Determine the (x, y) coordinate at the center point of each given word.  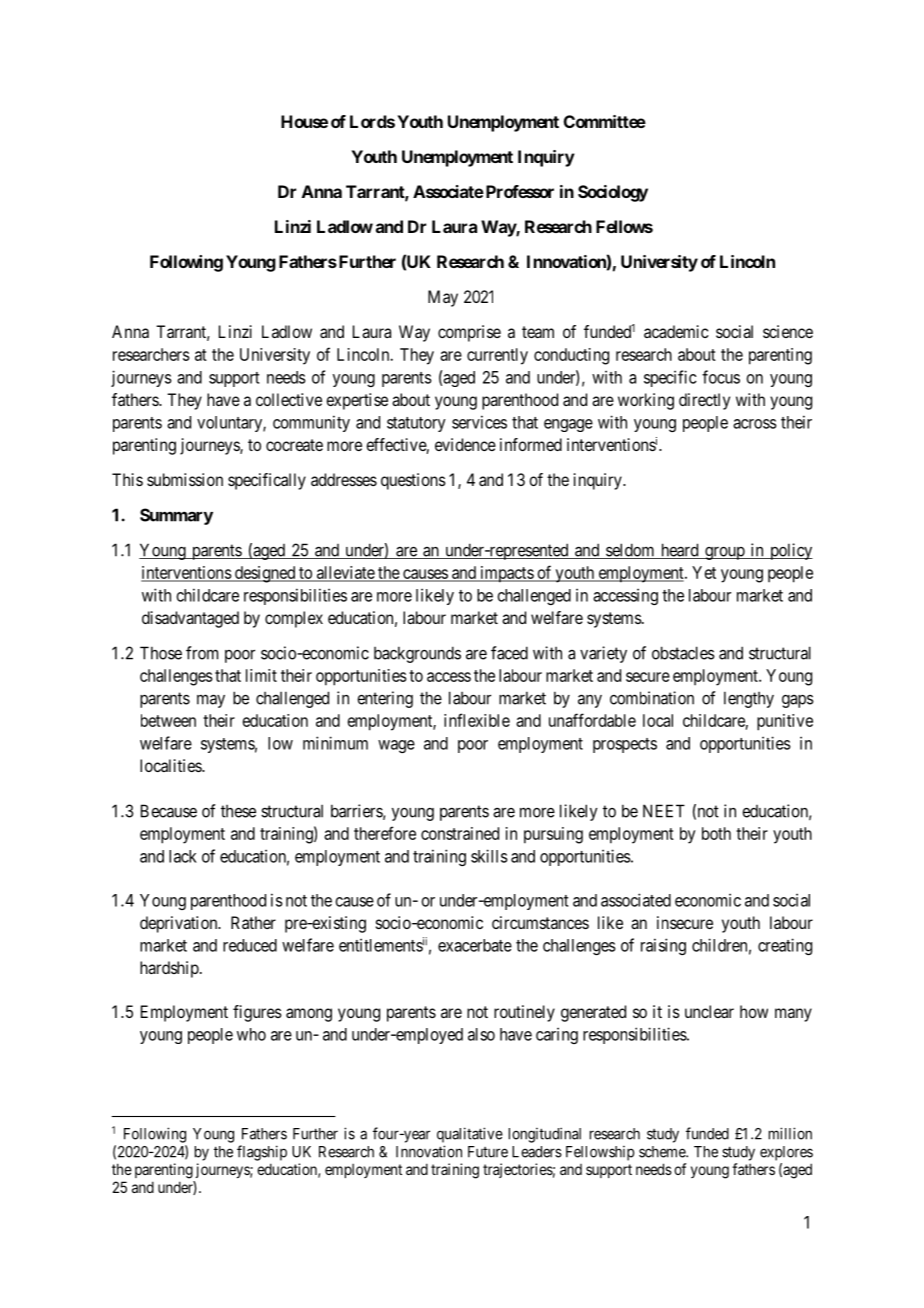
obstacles (683, 653)
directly (704, 401)
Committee (605, 121)
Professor (518, 191)
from (202, 653)
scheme (663, 1152)
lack (183, 856)
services (479, 422)
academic (676, 331)
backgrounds (417, 654)
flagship (262, 1153)
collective (289, 399)
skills (489, 856)
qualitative (470, 1135)
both (716, 833)
